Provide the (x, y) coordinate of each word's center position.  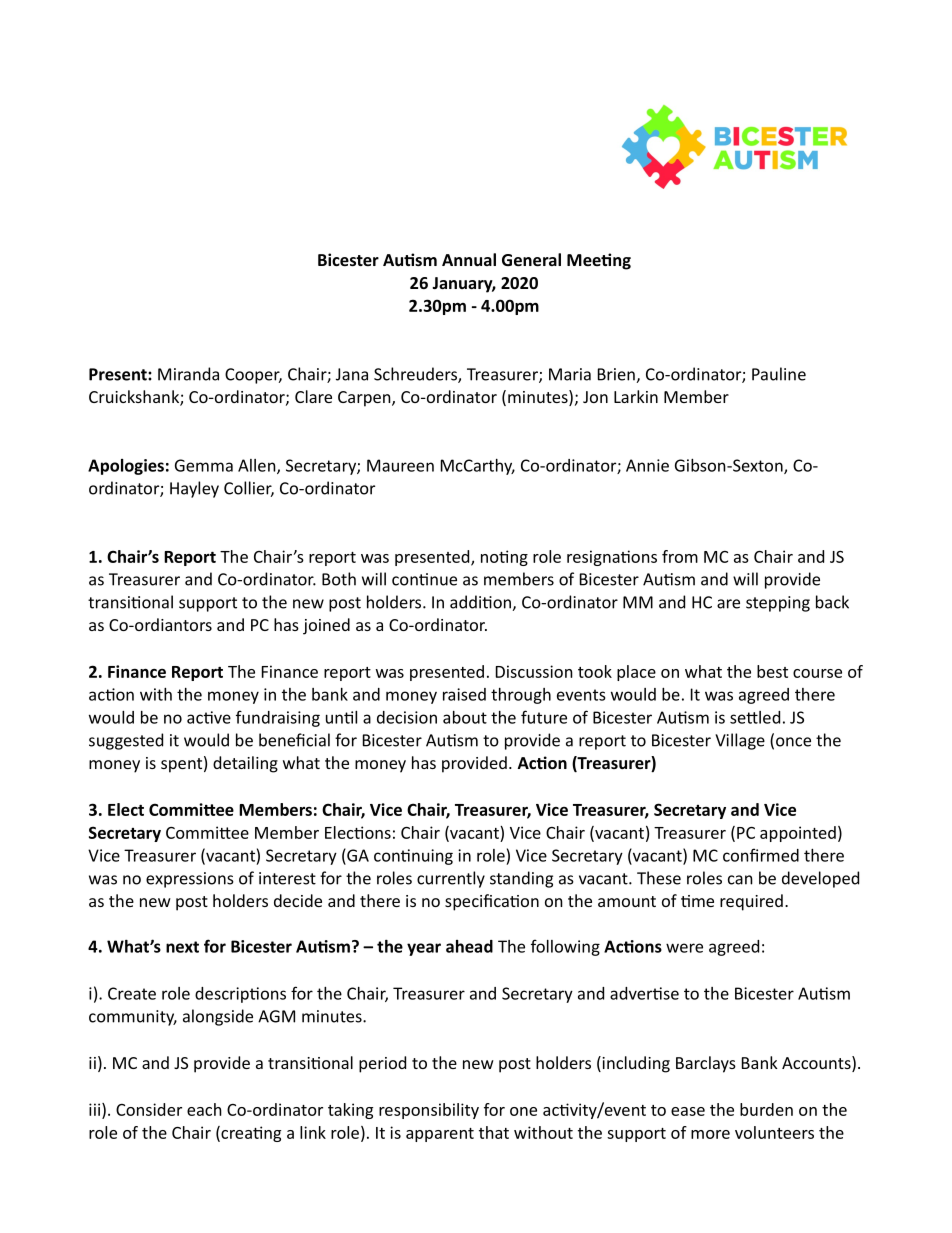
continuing (413, 857)
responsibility (429, 1111)
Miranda (188, 374)
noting (504, 558)
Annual (469, 259)
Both (339, 579)
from (680, 556)
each (204, 1109)
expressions (190, 880)
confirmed (761, 855)
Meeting (599, 261)
